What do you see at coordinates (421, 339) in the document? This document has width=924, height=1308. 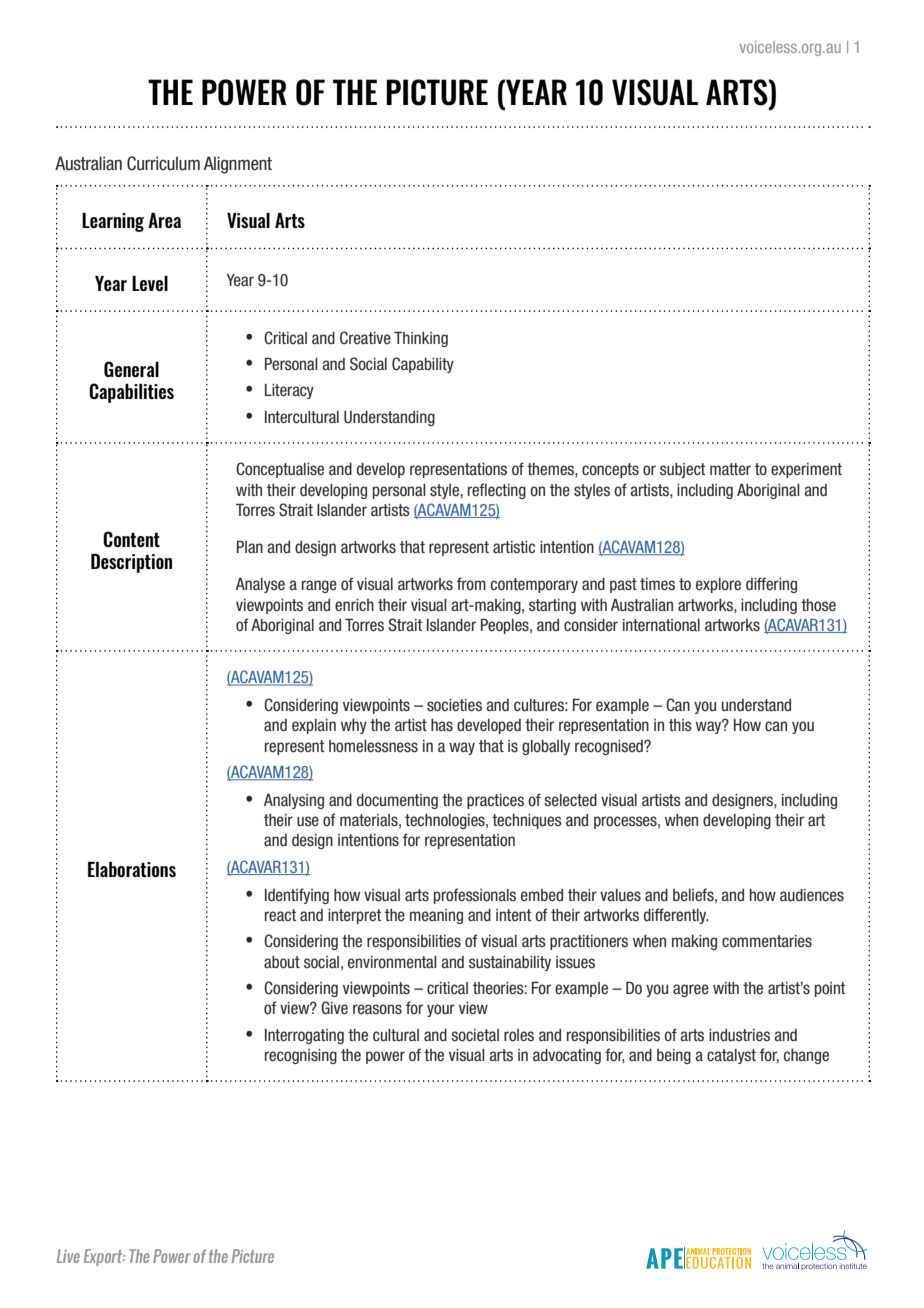 I see `Thinking` at bounding box center [421, 339].
